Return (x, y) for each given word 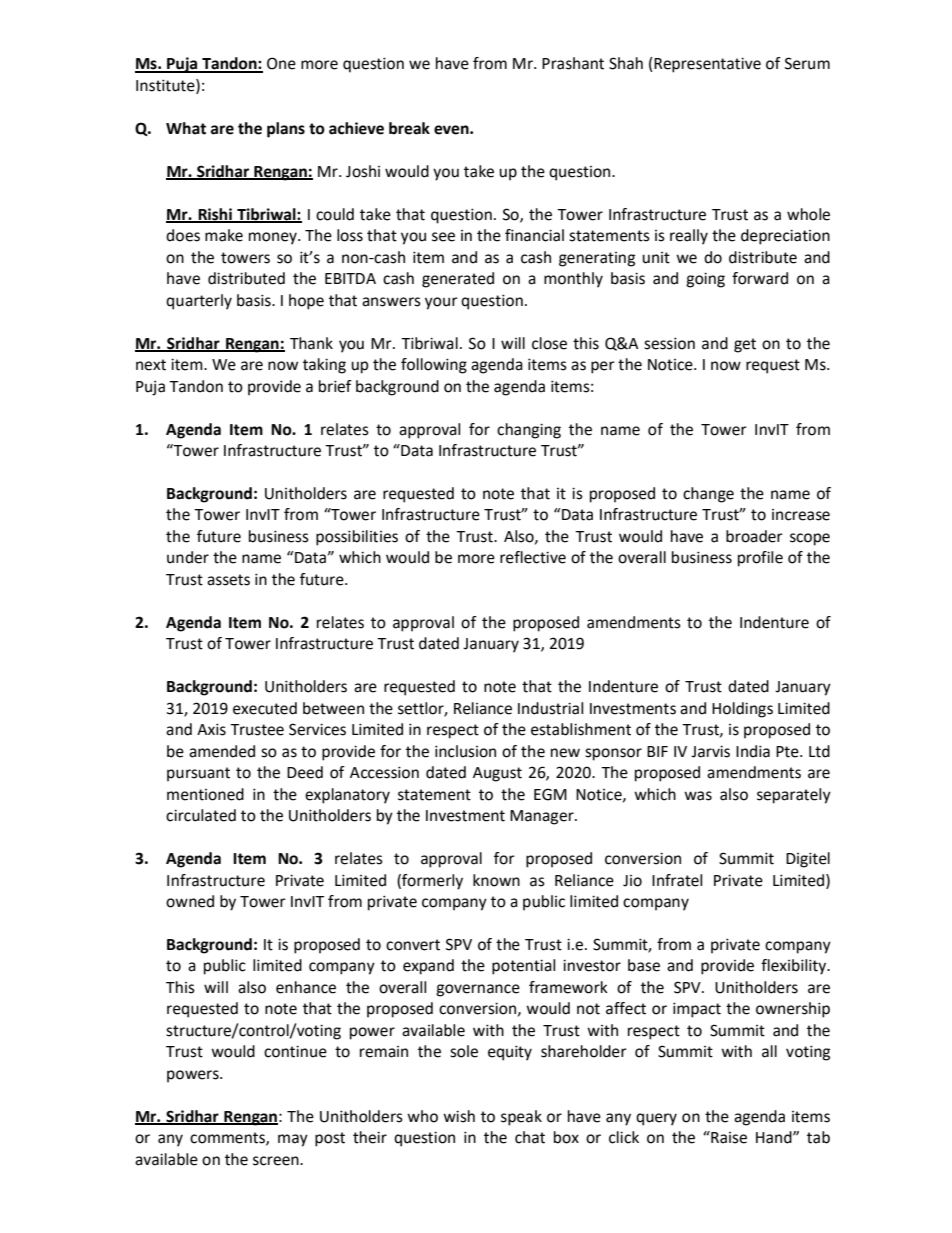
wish (459, 1116)
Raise (728, 1137)
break (409, 128)
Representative (706, 65)
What (186, 128)
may (293, 1140)
